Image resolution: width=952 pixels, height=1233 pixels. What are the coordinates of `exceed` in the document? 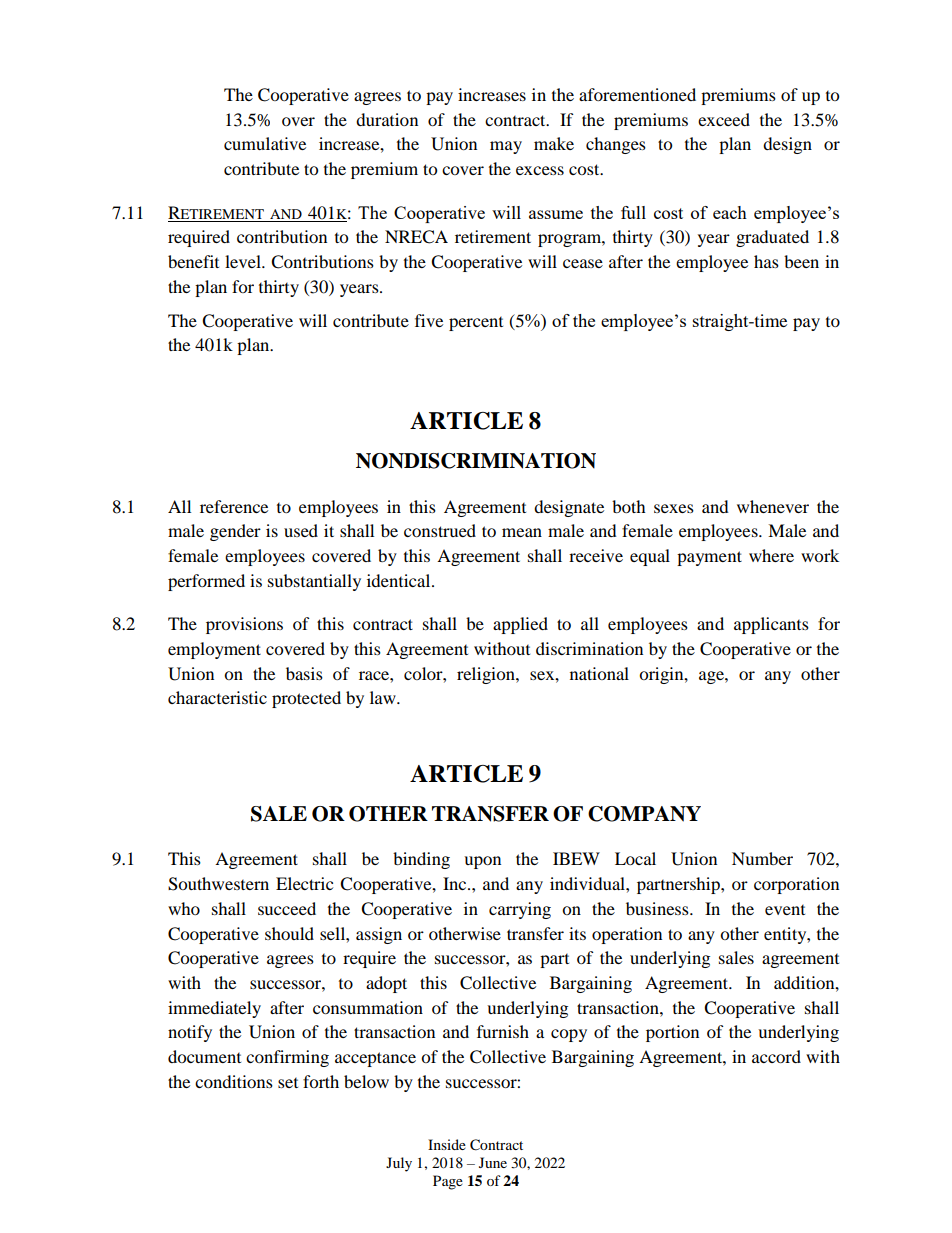 It's located at (724, 119).
